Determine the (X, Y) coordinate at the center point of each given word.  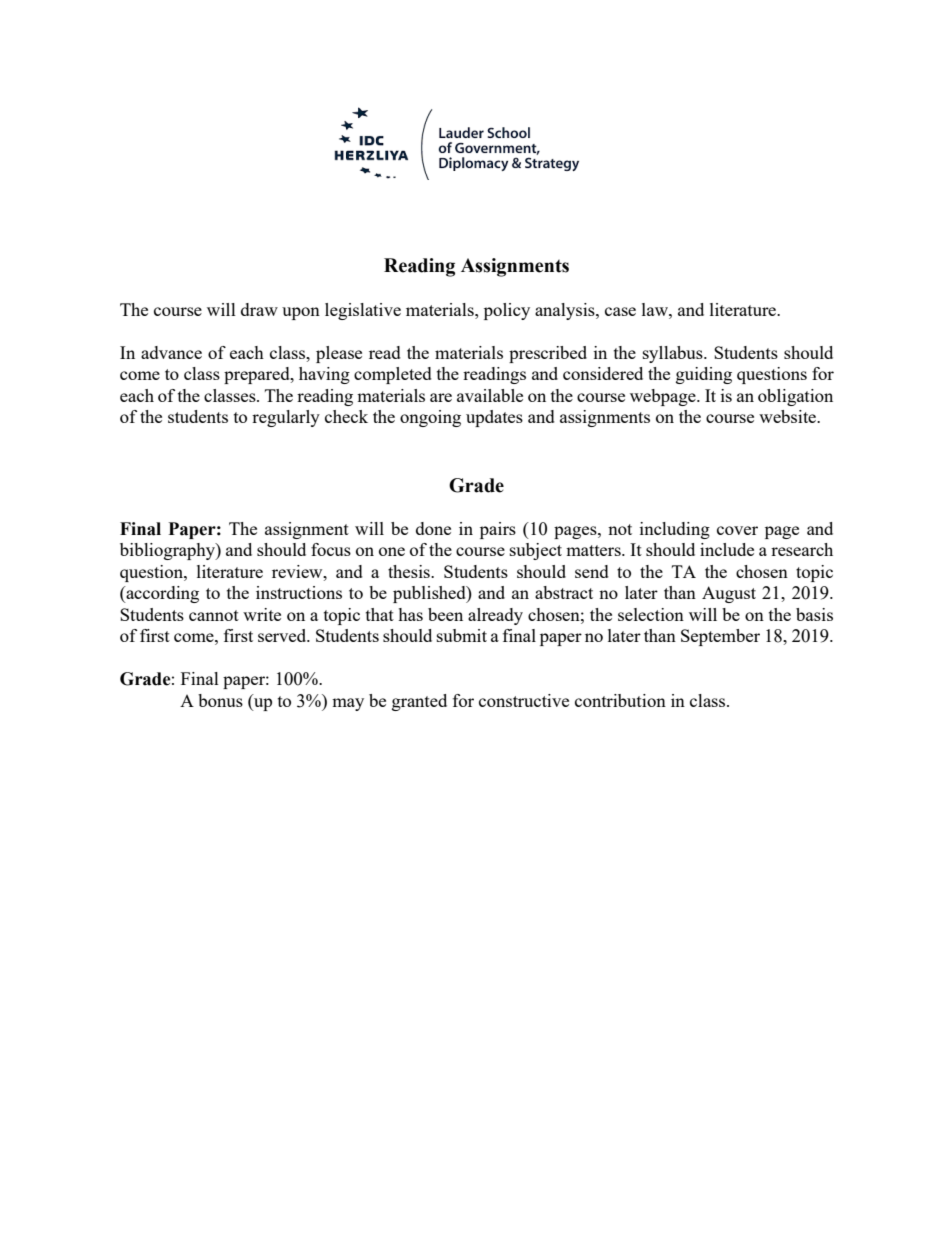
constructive (524, 700)
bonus (220, 700)
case (620, 311)
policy (507, 311)
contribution (620, 700)
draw (259, 309)
